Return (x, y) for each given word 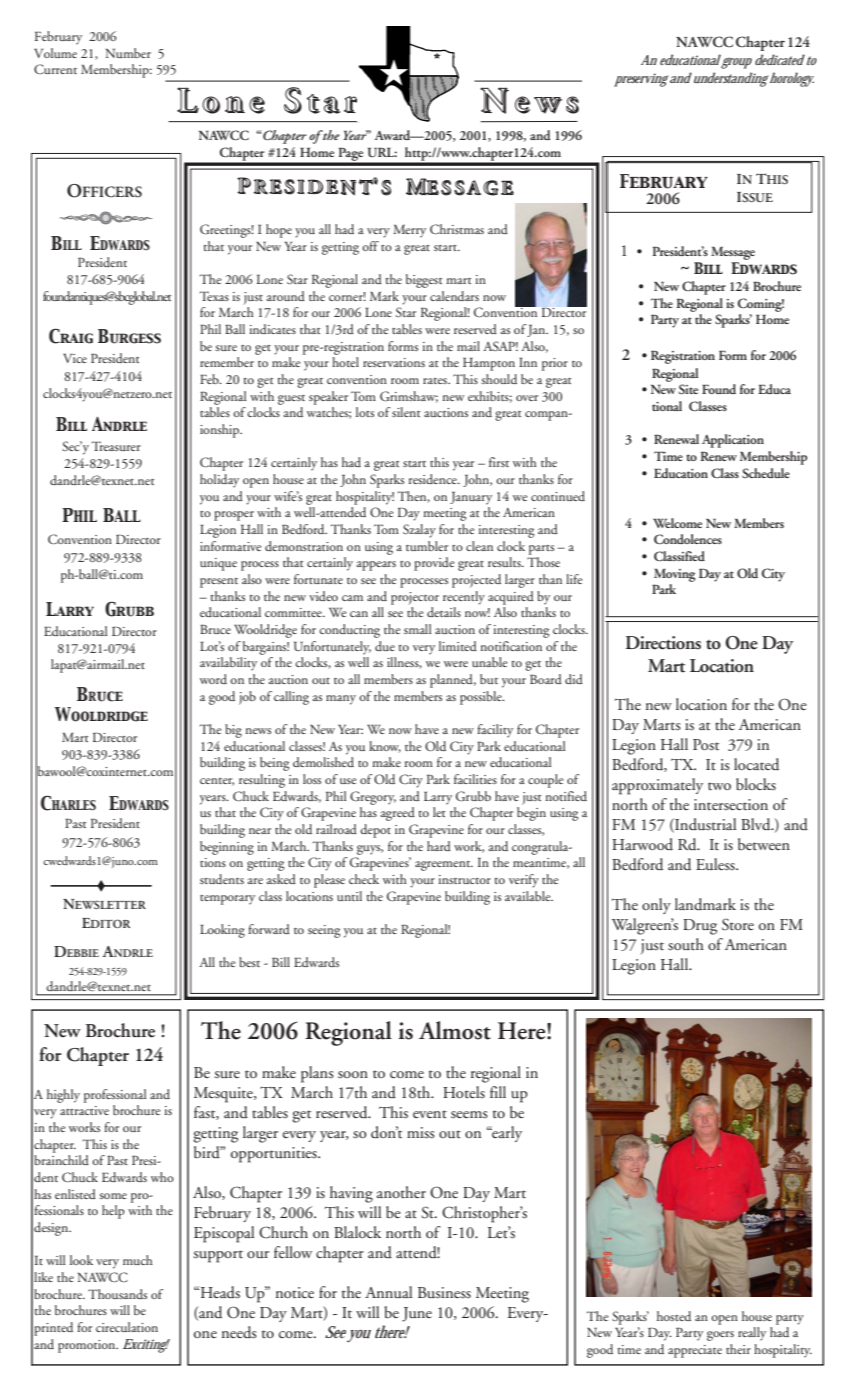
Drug (700, 927)
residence (434, 479)
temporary (227, 900)
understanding (730, 79)
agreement (444, 866)
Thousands (117, 1294)
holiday (219, 481)
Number (128, 53)
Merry (409, 231)
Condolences (688, 539)
